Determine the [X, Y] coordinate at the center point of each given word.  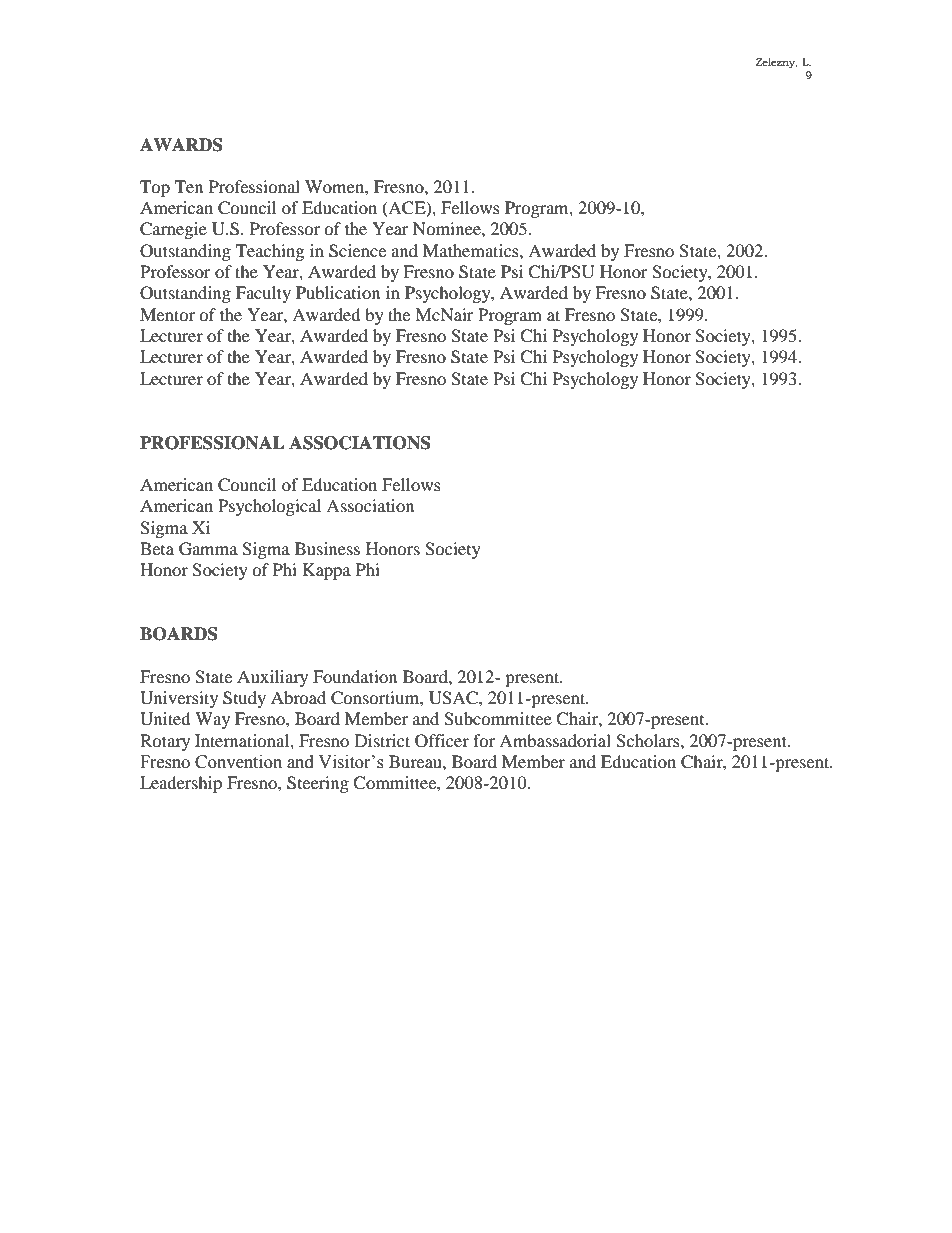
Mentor [167, 314]
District [382, 740]
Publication [338, 292]
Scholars [649, 741]
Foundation [355, 676]
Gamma [208, 549]
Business [327, 548]
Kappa [327, 571]
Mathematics [472, 250]
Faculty [263, 294]
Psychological [269, 507]
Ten [189, 186]
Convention [238, 762]
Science [357, 251]
